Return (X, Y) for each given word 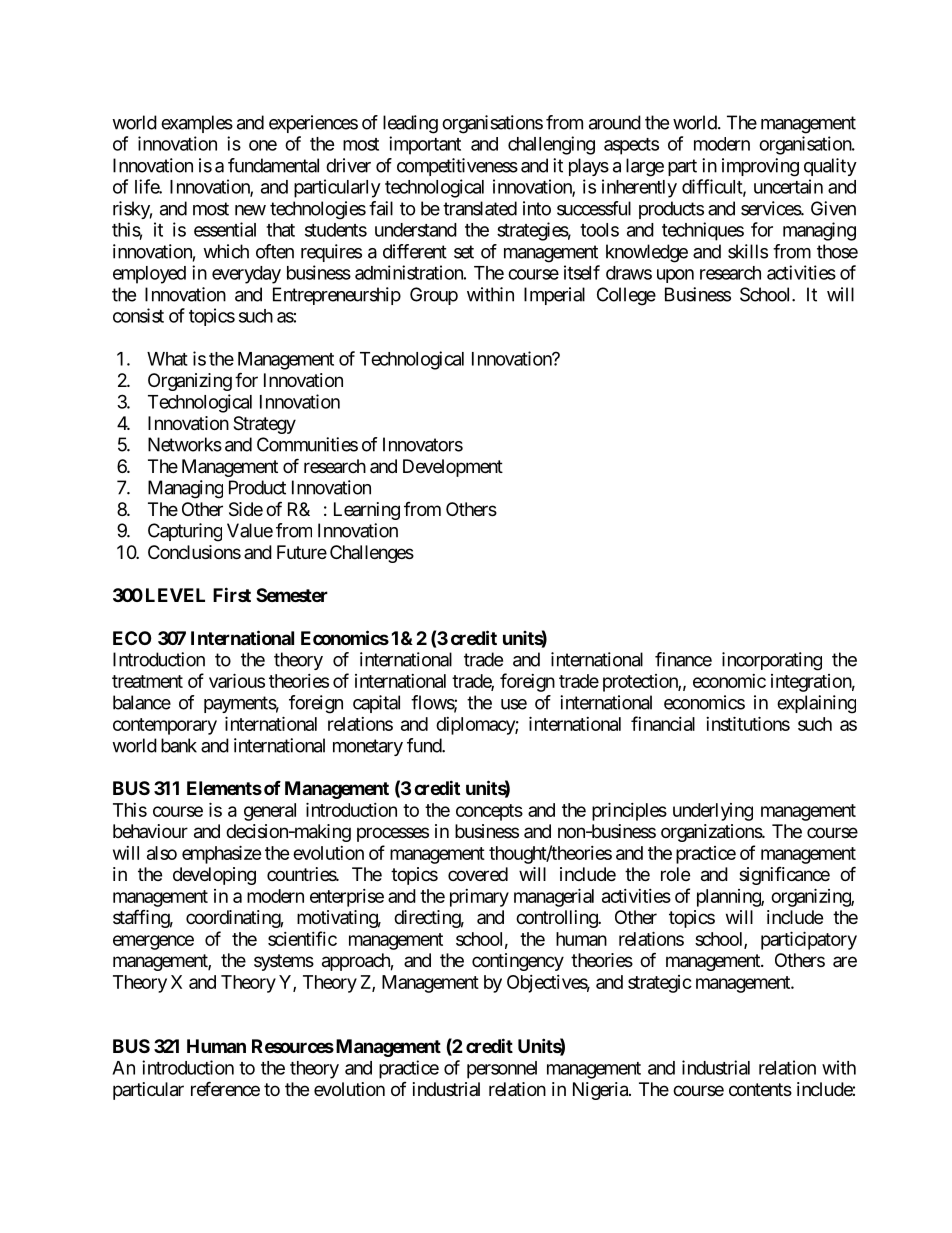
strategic (660, 984)
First (232, 594)
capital (376, 704)
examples (197, 124)
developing (214, 876)
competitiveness (457, 167)
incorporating (772, 661)
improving (760, 167)
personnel (502, 1070)
